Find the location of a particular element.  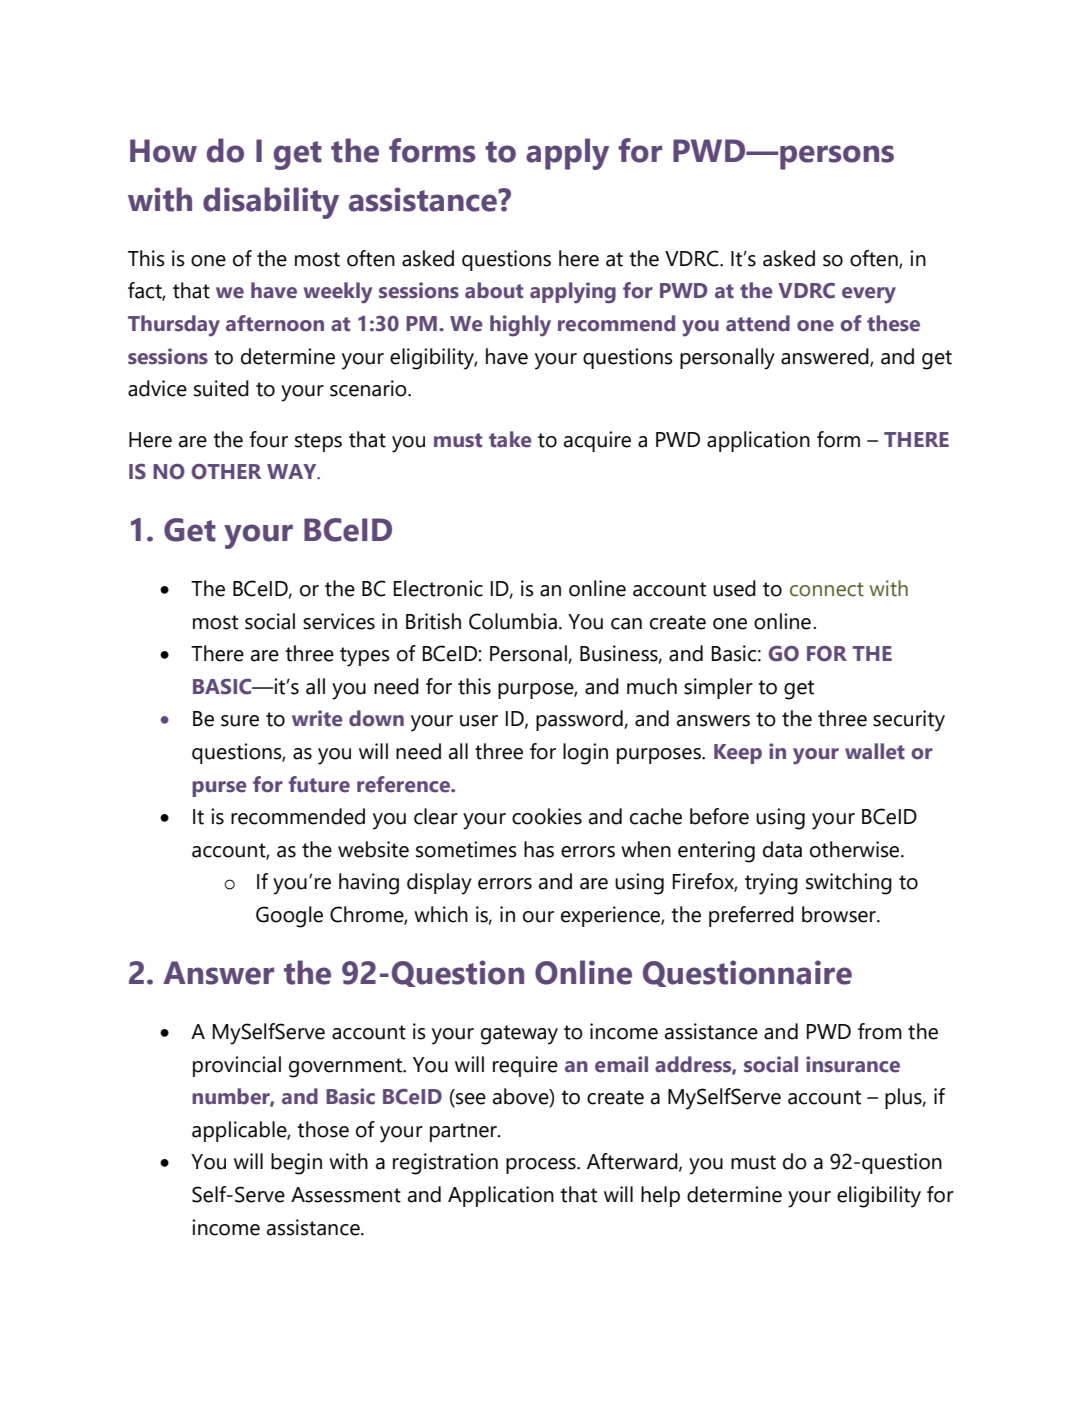

about is located at coordinates (494, 290).
